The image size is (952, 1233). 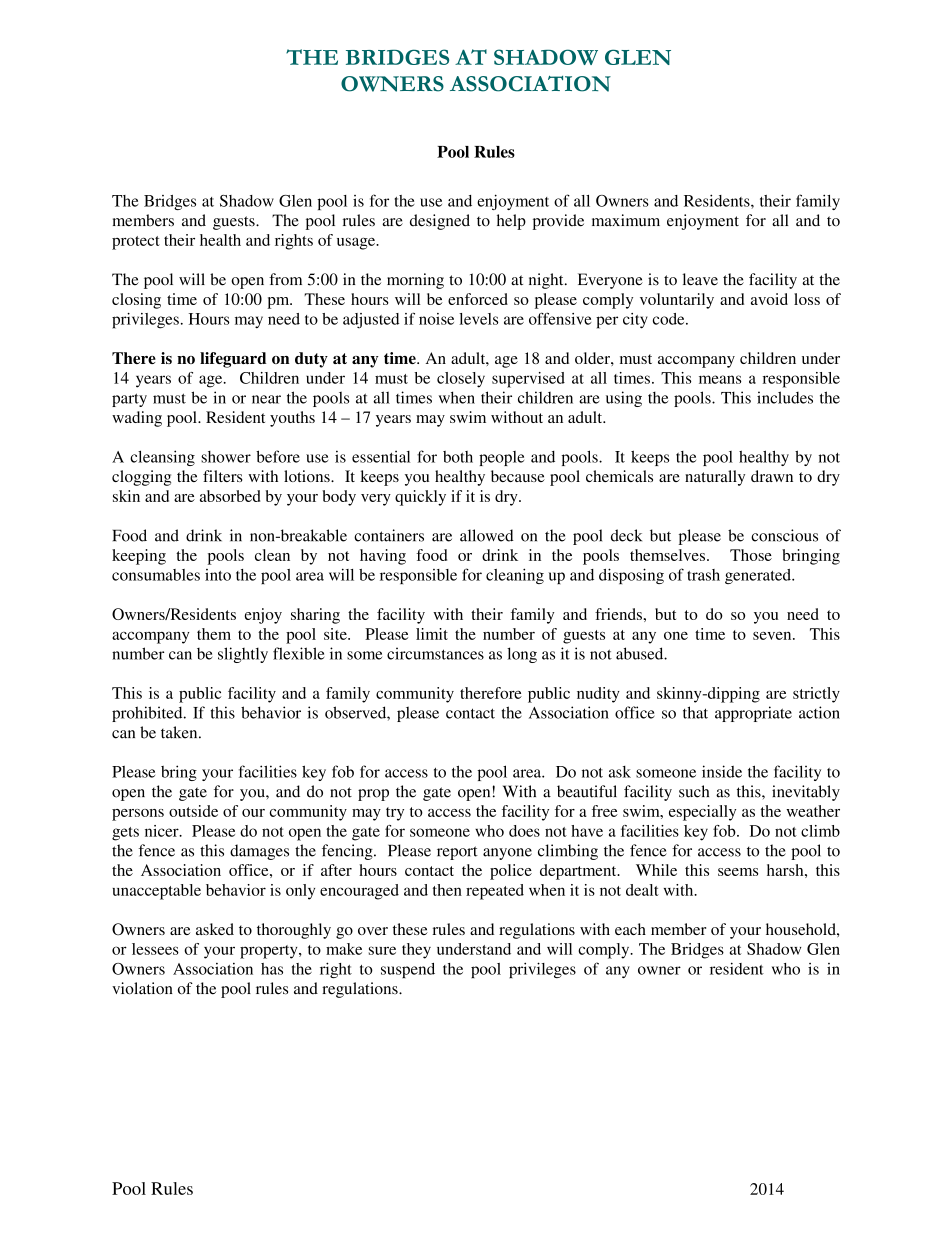 What do you see at coordinates (155, 949) in the image?
I see `lessees` at bounding box center [155, 949].
